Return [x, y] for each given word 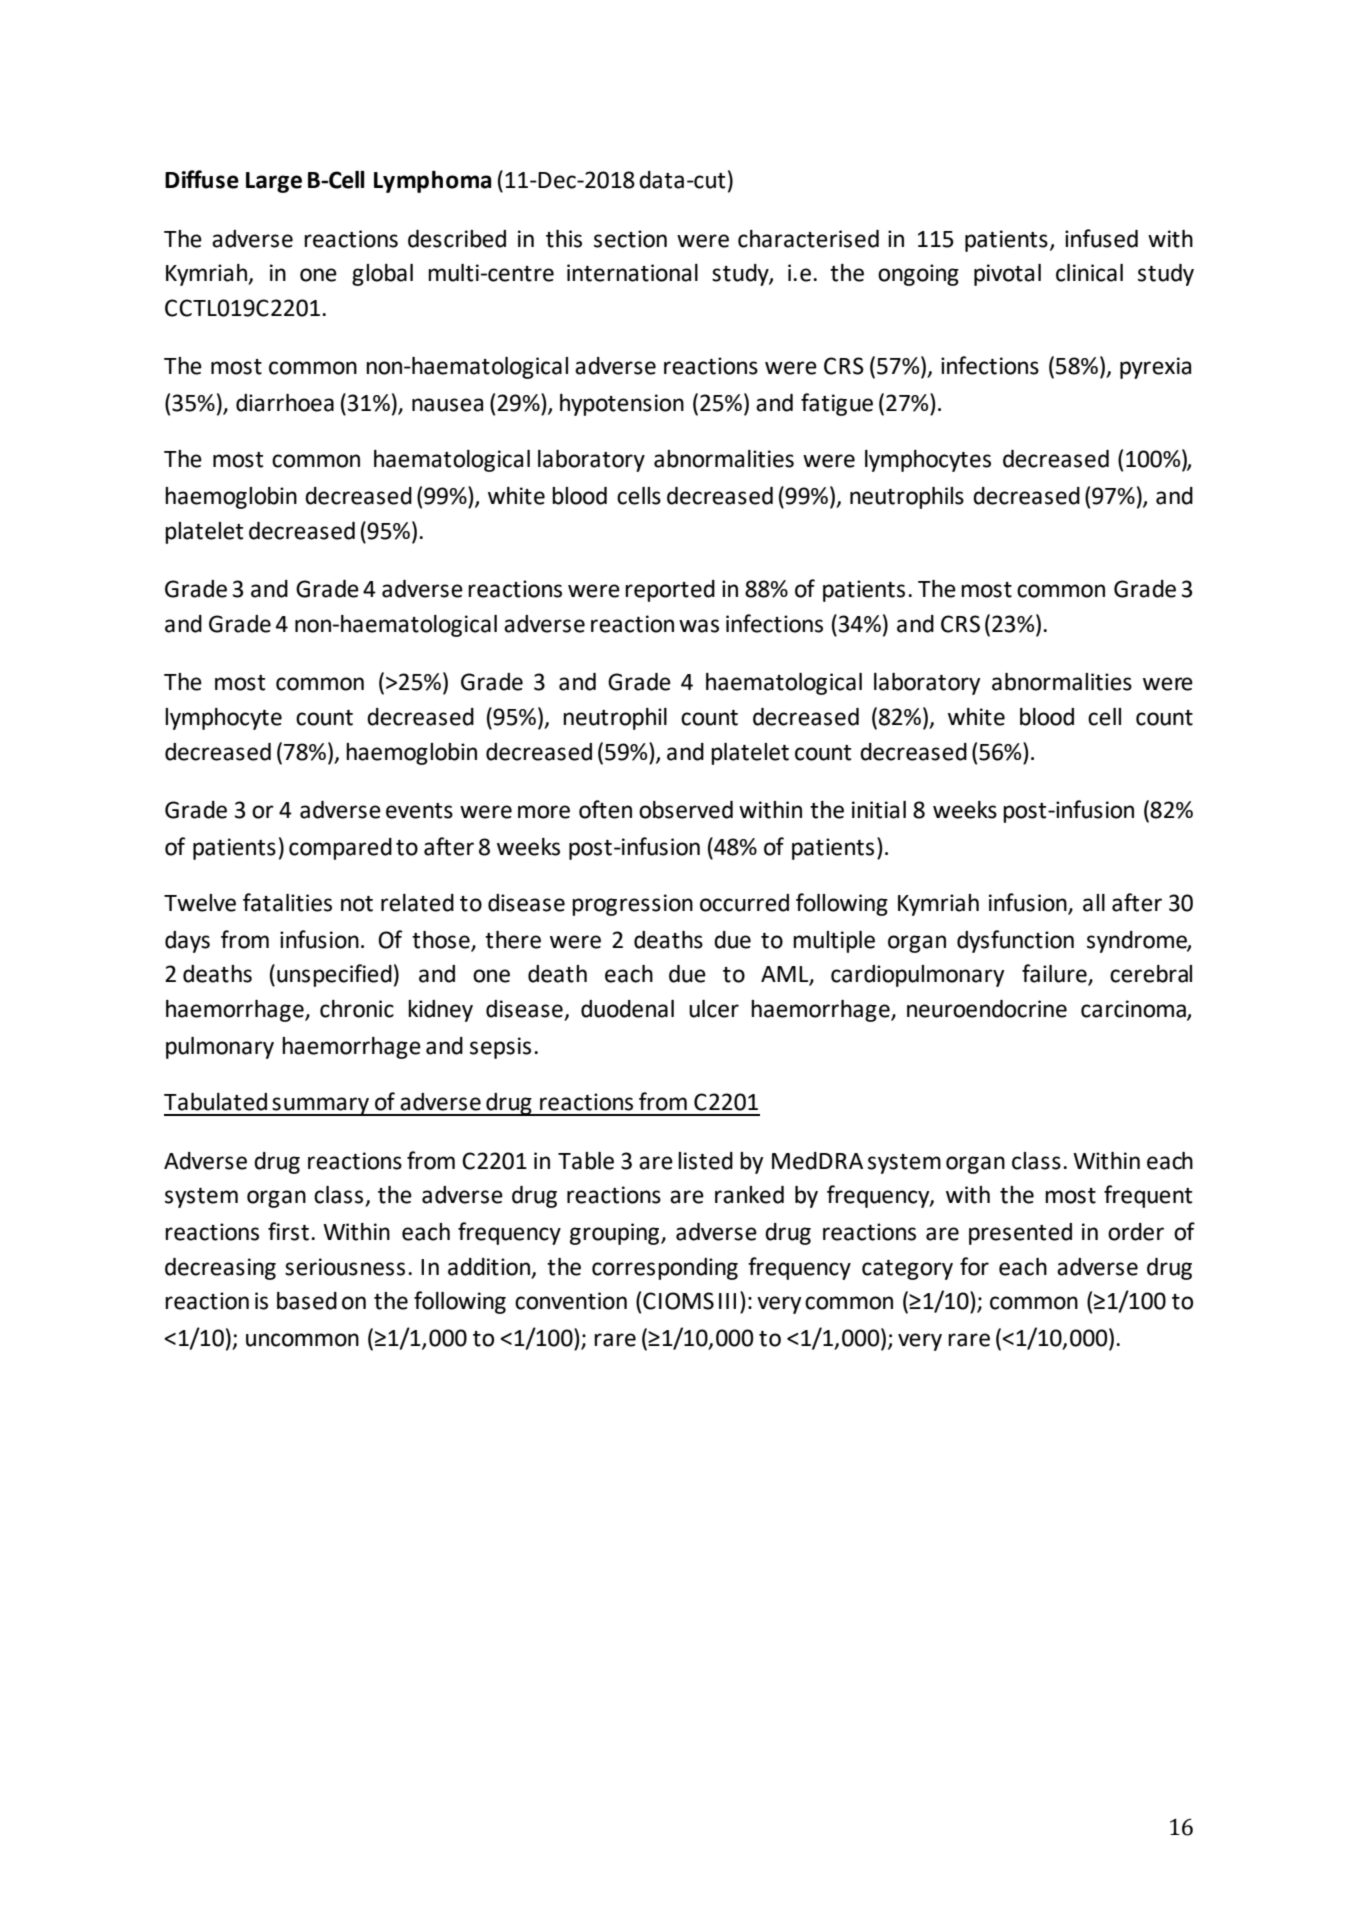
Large [274, 182]
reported [670, 591]
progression [632, 905]
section [630, 239]
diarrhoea [285, 403]
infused [1101, 238]
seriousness [345, 1267]
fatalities [287, 902]
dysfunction [1015, 941]
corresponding [665, 1269]
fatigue [837, 404]
